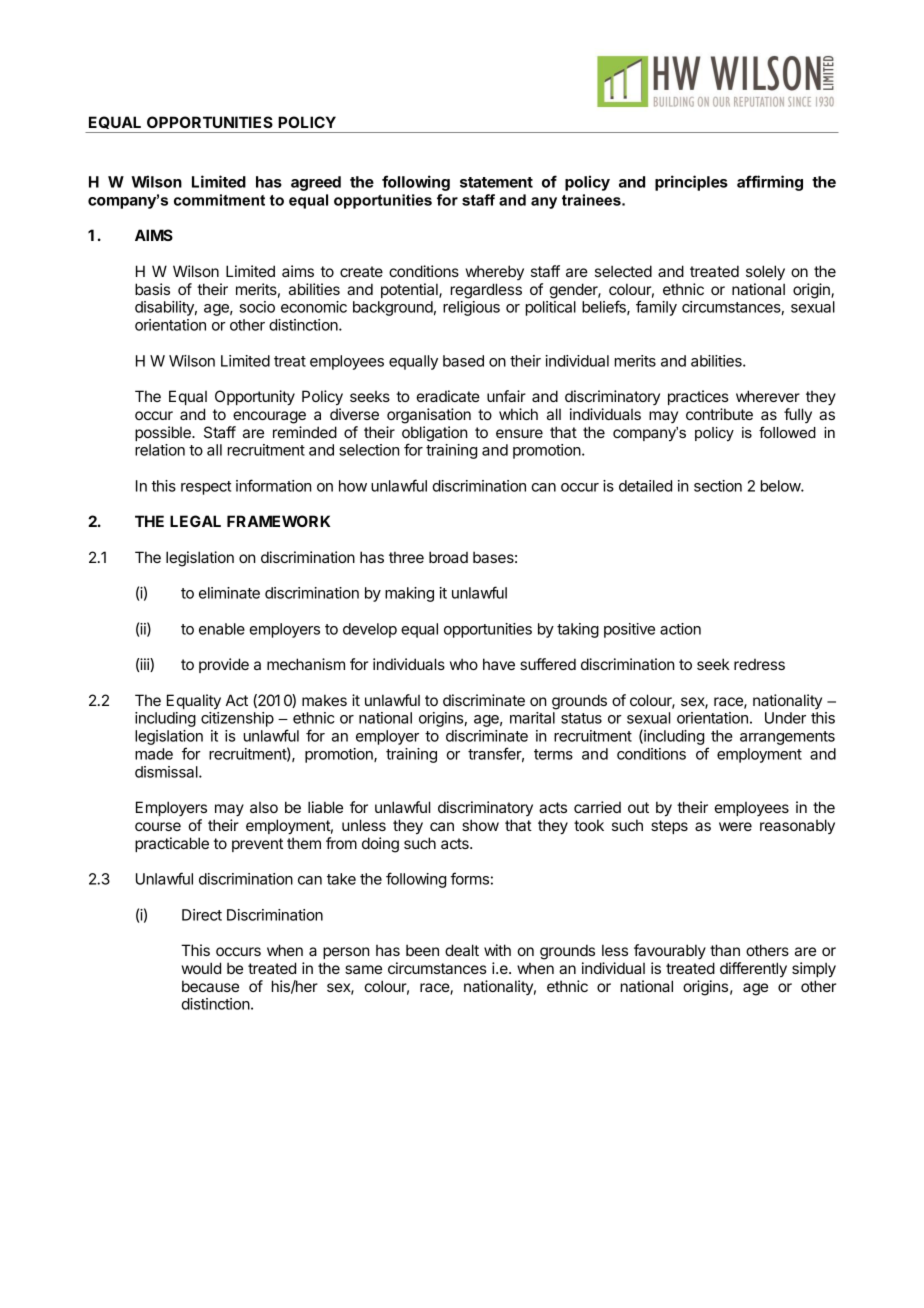  What do you see at coordinates (497, 950) in the screenshot?
I see `with` at bounding box center [497, 950].
